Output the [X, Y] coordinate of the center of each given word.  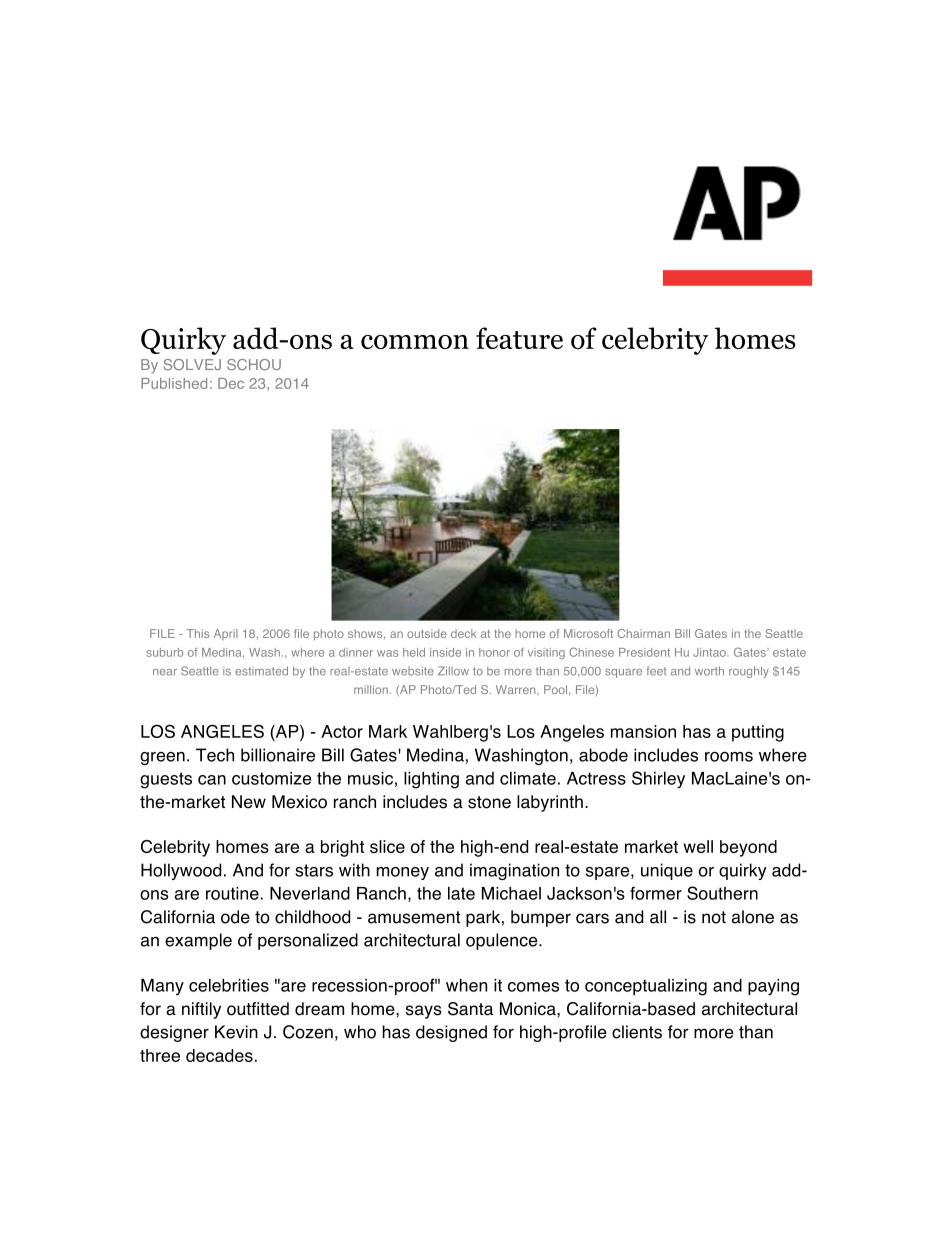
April [226, 634]
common [415, 342]
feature [519, 338]
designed [451, 1033]
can [212, 780]
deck [463, 633]
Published [174, 383]
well [698, 846]
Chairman [643, 633]
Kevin [236, 1032]
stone [489, 802]
